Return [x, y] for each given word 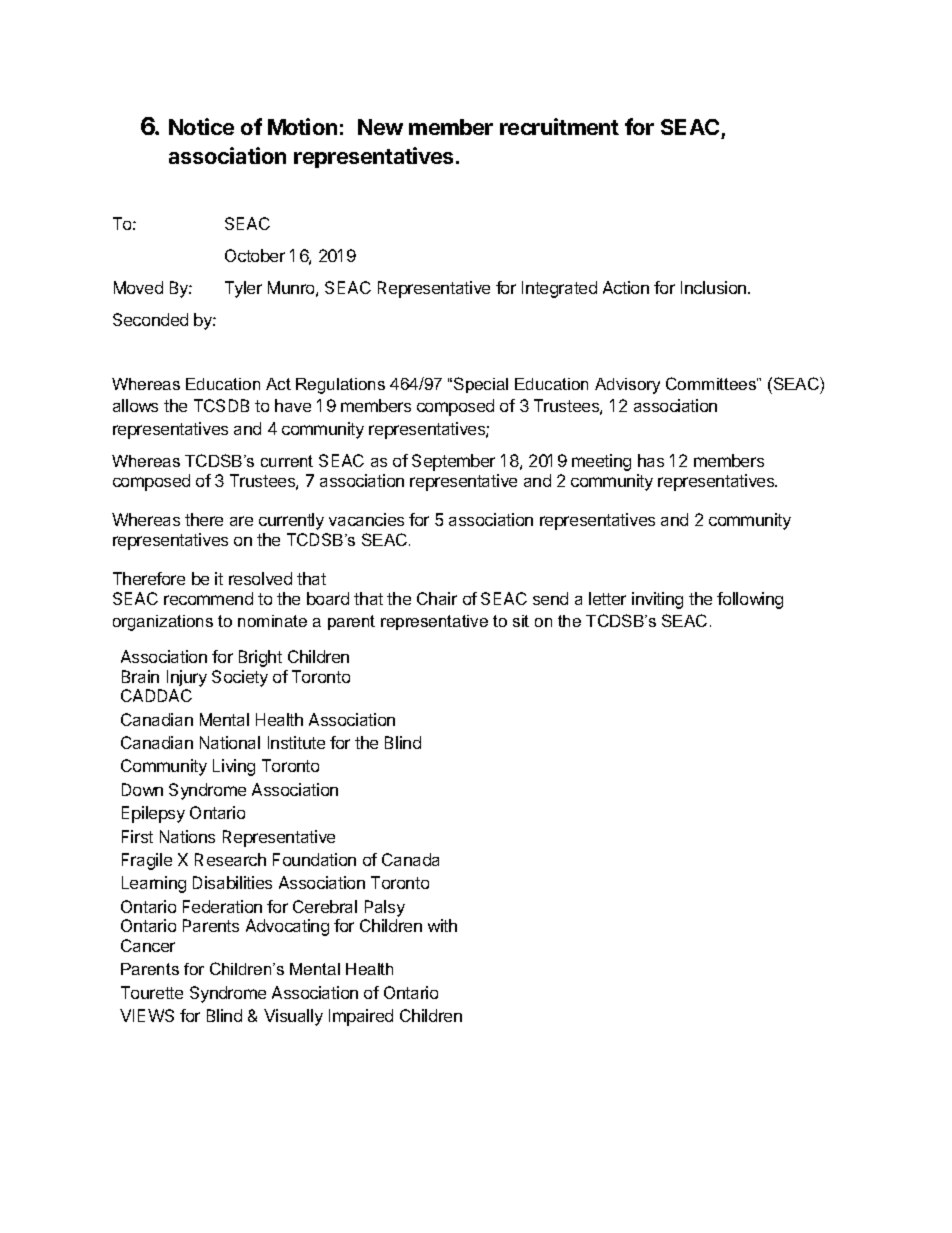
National [230, 742]
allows [135, 405]
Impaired [361, 1017]
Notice [201, 126]
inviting [657, 600]
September [453, 462]
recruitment [559, 126]
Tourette [152, 992]
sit [521, 621]
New [380, 127]
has [651, 460]
